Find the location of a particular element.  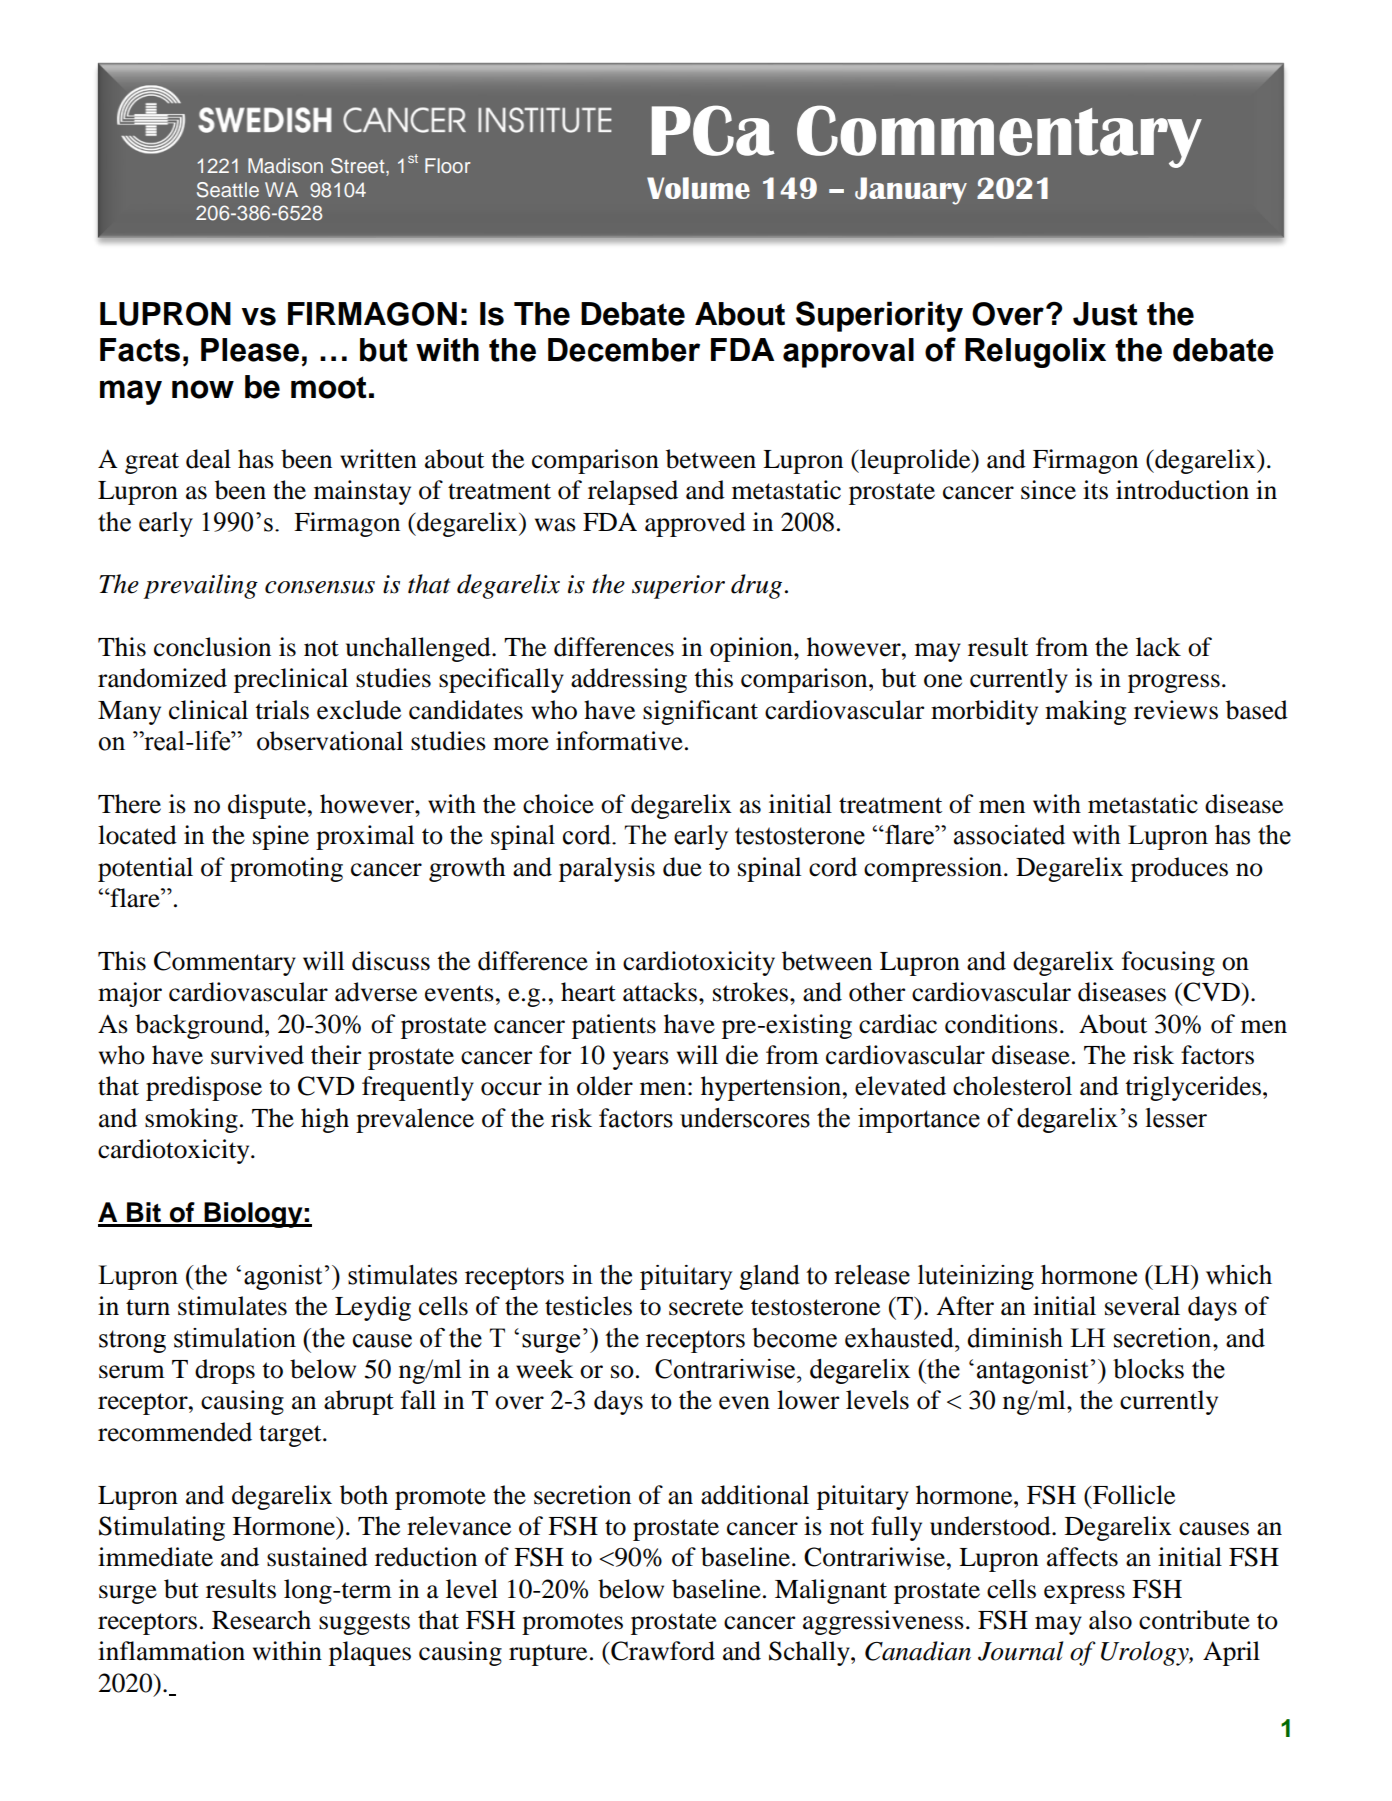

underscores is located at coordinates (745, 1118).
